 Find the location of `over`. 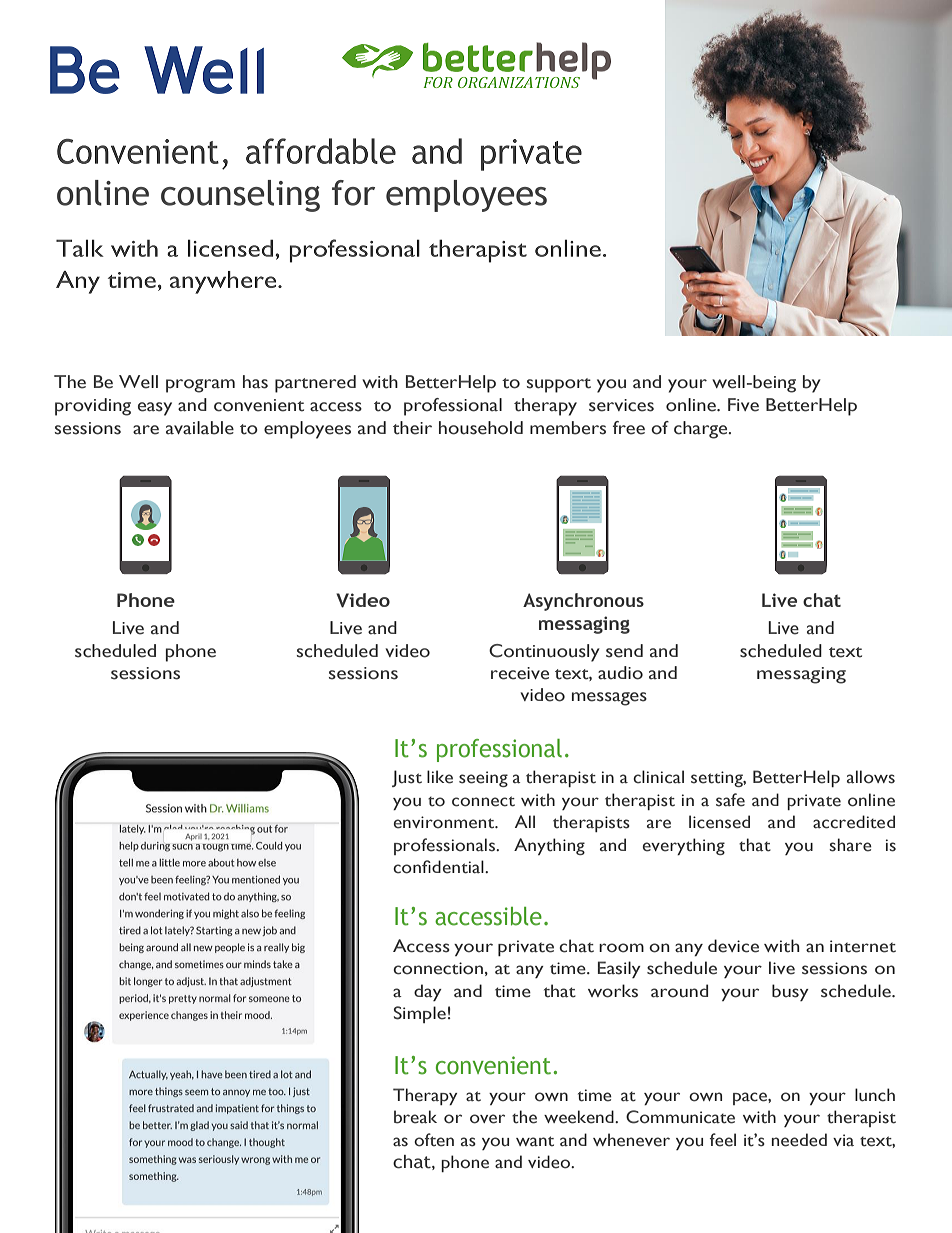

over is located at coordinates (487, 1119).
